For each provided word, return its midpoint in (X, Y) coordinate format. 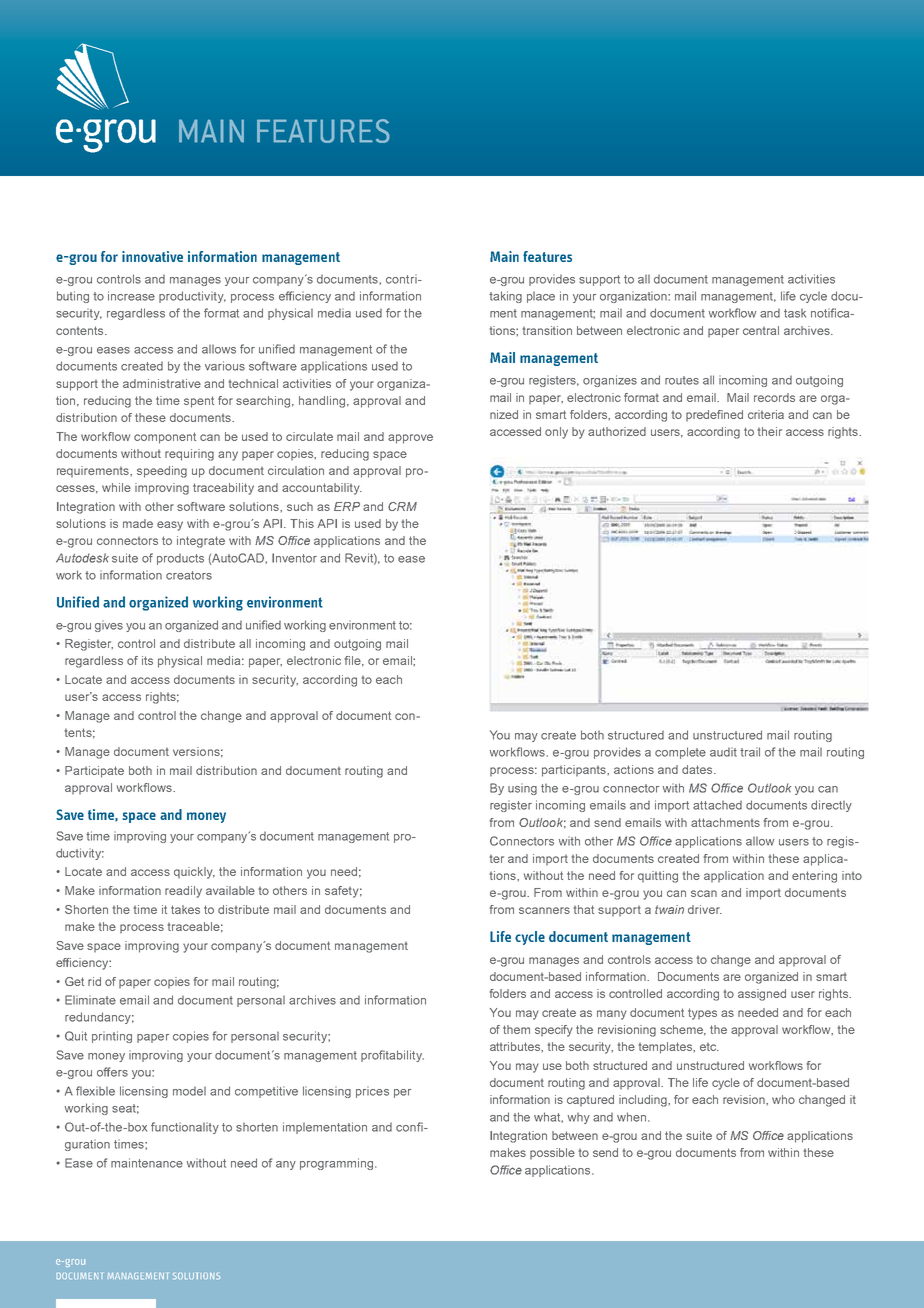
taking (505, 297)
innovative (152, 256)
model (189, 1091)
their (770, 431)
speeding (162, 472)
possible (552, 1153)
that (584, 909)
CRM (402, 506)
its (147, 660)
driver (705, 909)
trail (750, 752)
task (795, 313)
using (522, 789)
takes (185, 909)
